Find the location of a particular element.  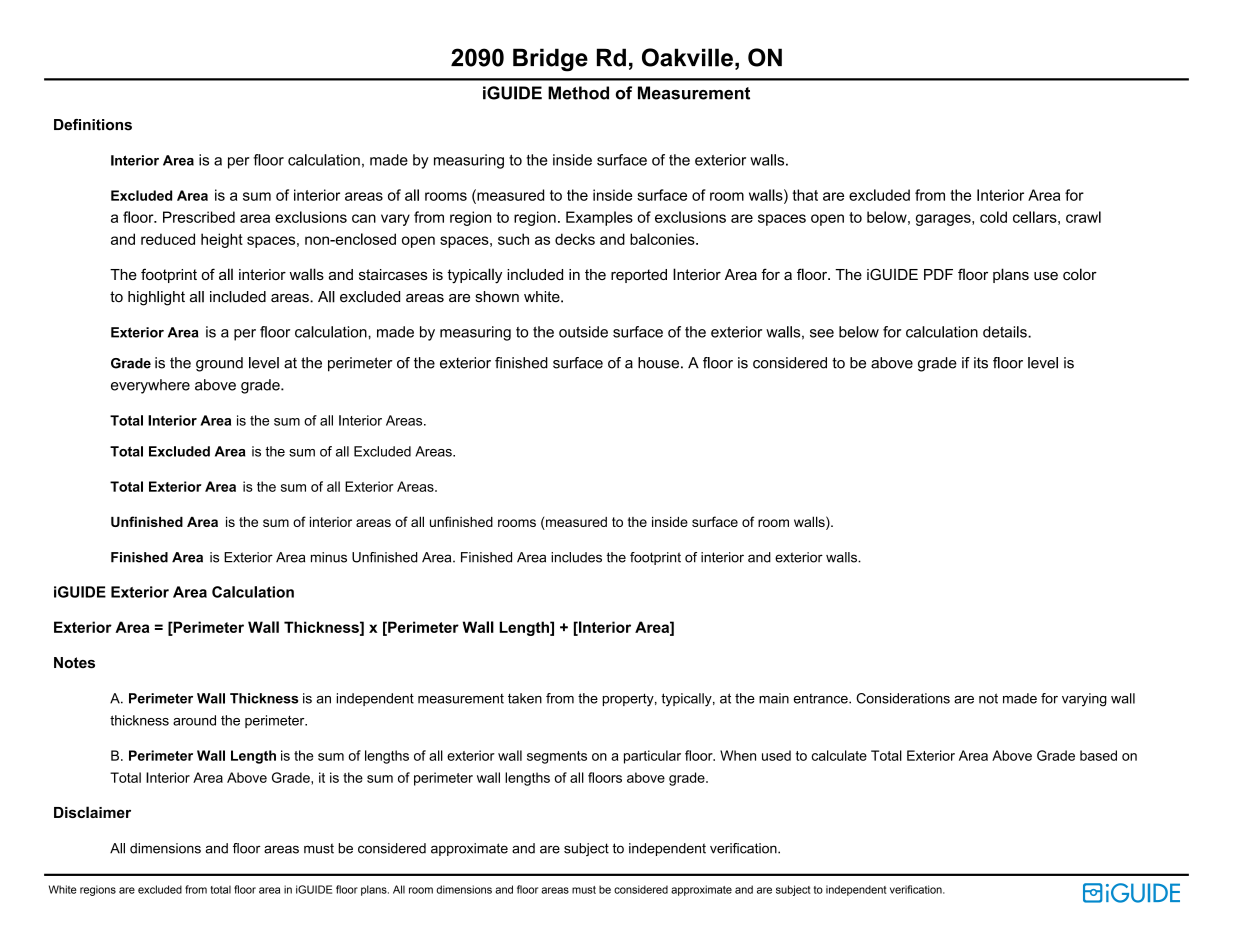

Disclaimer is located at coordinates (92, 812).
